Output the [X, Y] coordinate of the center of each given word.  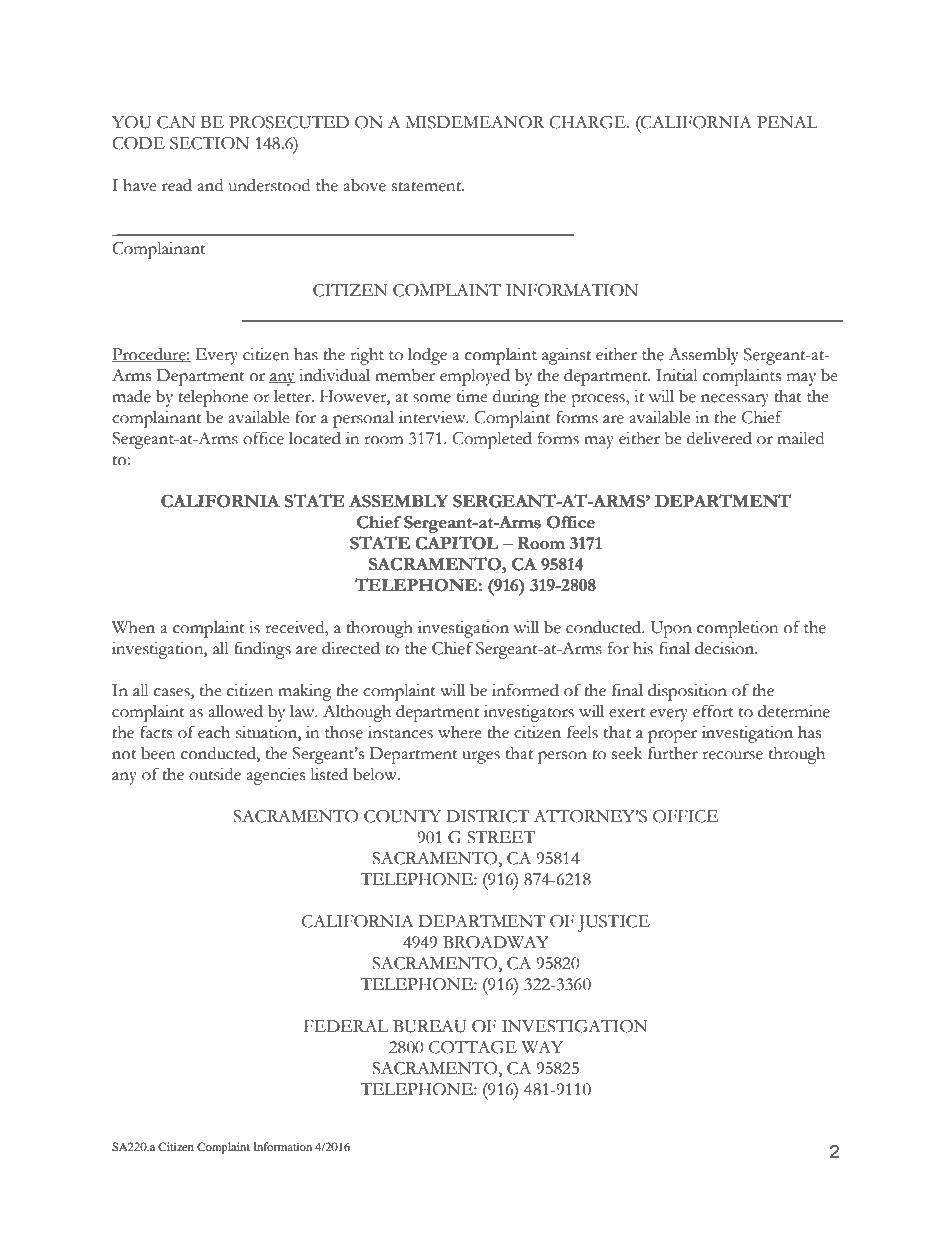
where [460, 732]
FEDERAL [346, 1026]
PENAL [787, 122]
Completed [492, 440]
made [131, 396]
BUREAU [429, 1026]
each [214, 732]
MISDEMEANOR [475, 122]
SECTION [209, 143]
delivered [719, 438]
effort [713, 711]
